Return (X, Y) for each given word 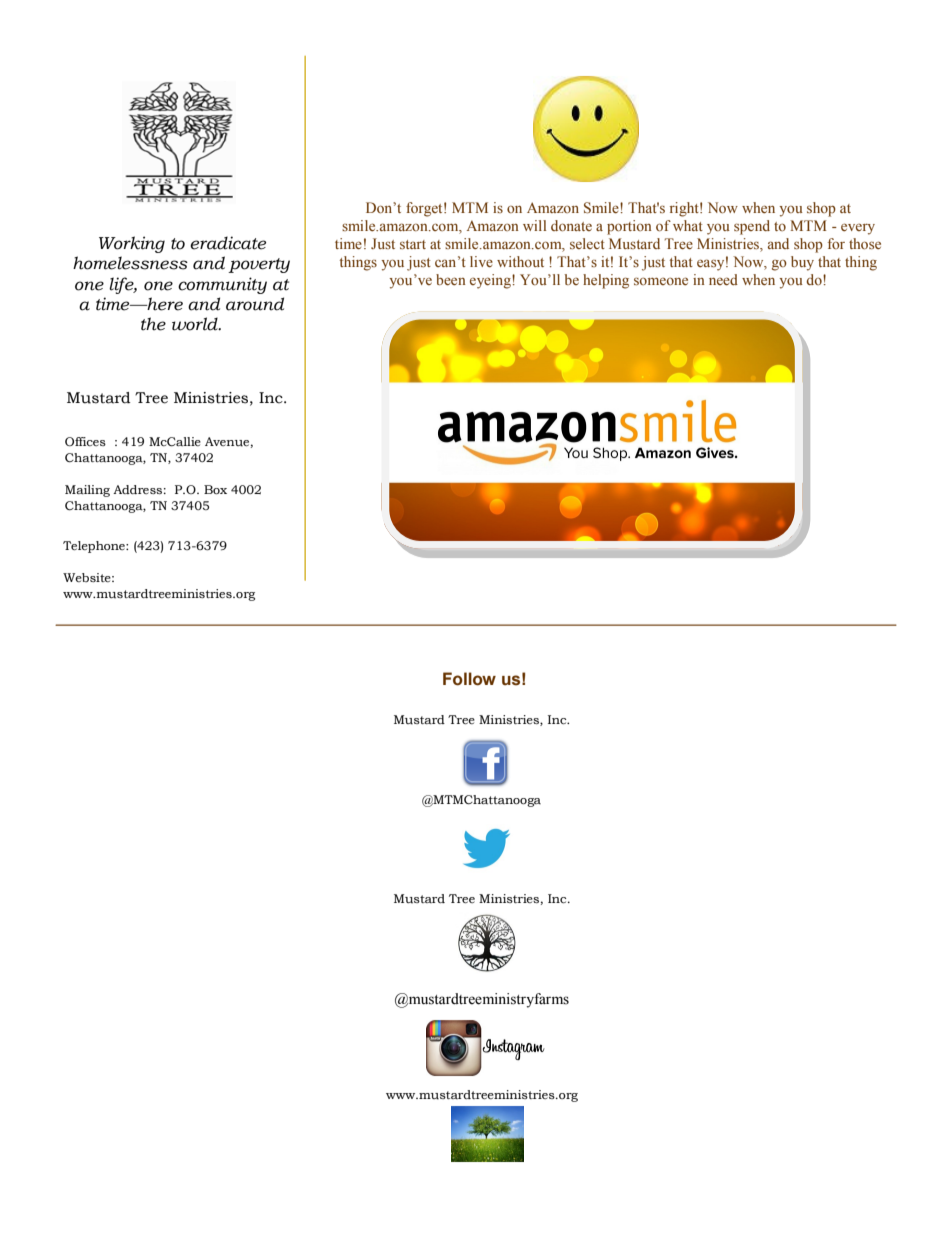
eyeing (491, 281)
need (723, 279)
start (413, 244)
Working (132, 244)
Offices (85, 442)
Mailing (87, 491)
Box (215, 490)
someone (661, 281)
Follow (469, 679)
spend (752, 227)
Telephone (95, 547)
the (153, 324)
